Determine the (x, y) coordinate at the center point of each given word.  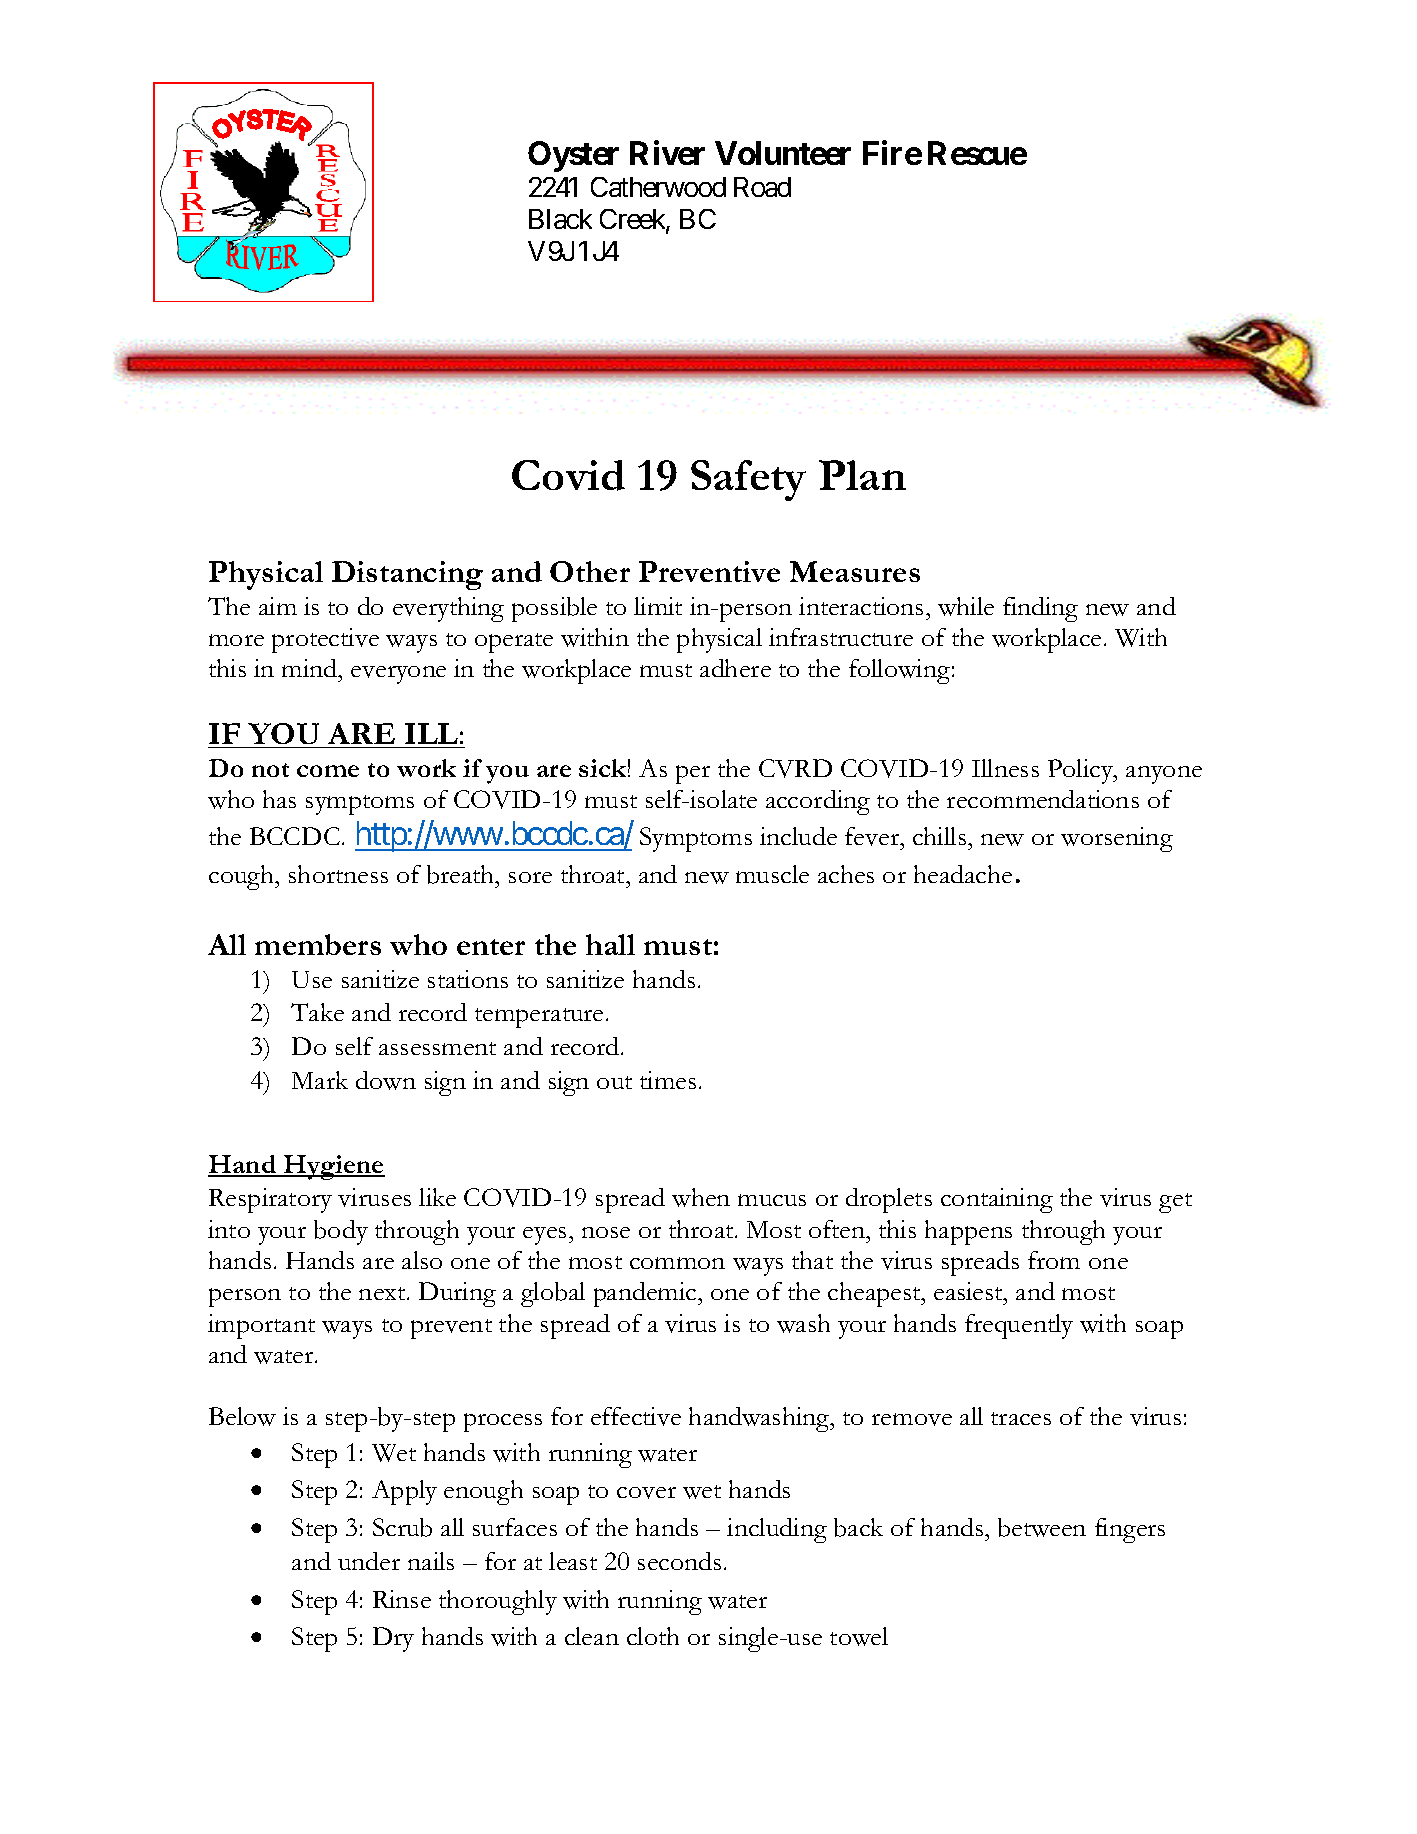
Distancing (407, 575)
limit (658, 606)
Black (560, 219)
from (1054, 1260)
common (677, 1263)
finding (1040, 609)
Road (762, 187)
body (341, 1232)
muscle (772, 874)
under (369, 1561)
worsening (1117, 839)
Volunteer (783, 153)
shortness (338, 874)
